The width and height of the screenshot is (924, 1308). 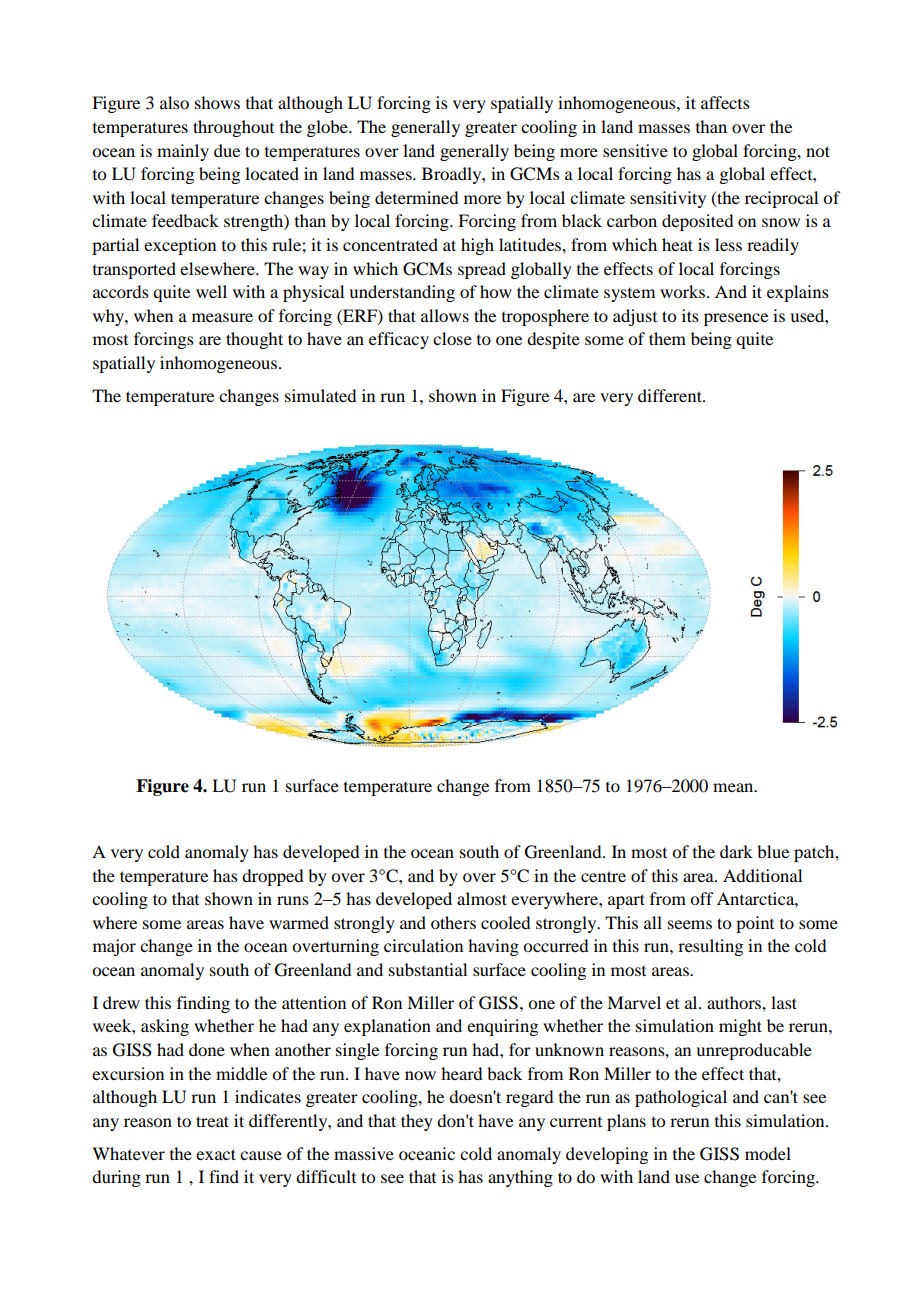 What do you see at coordinates (667, 338) in the screenshot?
I see `them` at bounding box center [667, 338].
